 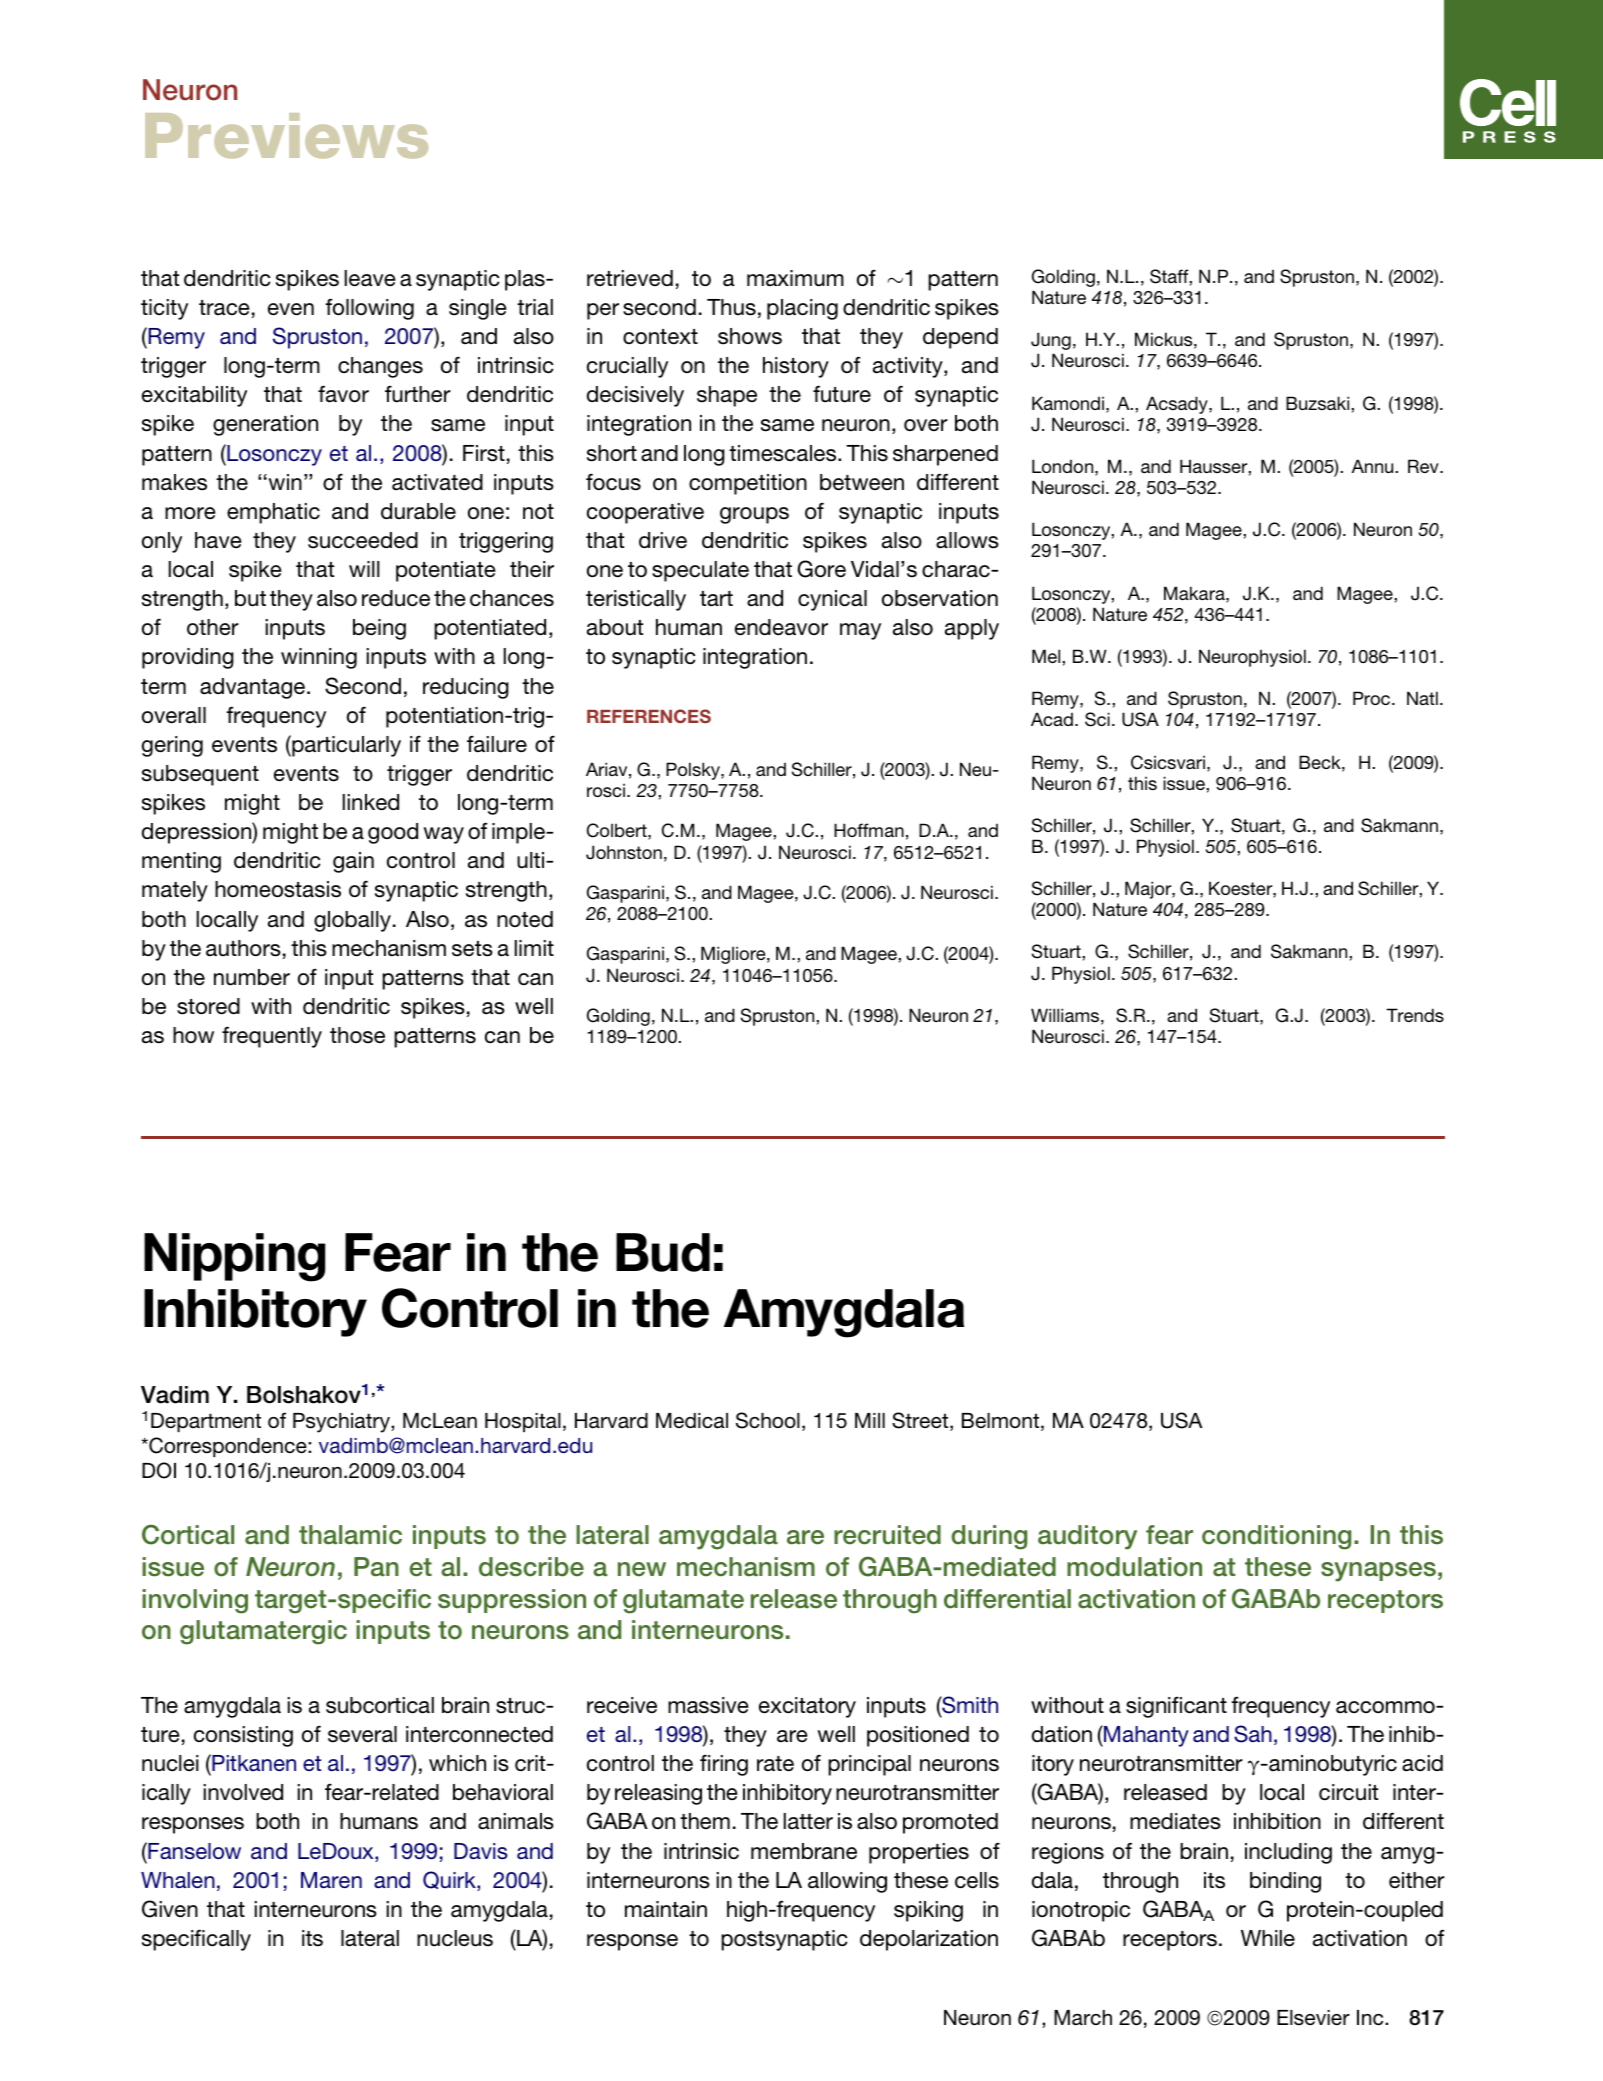 What do you see at coordinates (1051, 341) in the screenshot?
I see `Jung` at bounding box center [1051, 341].
